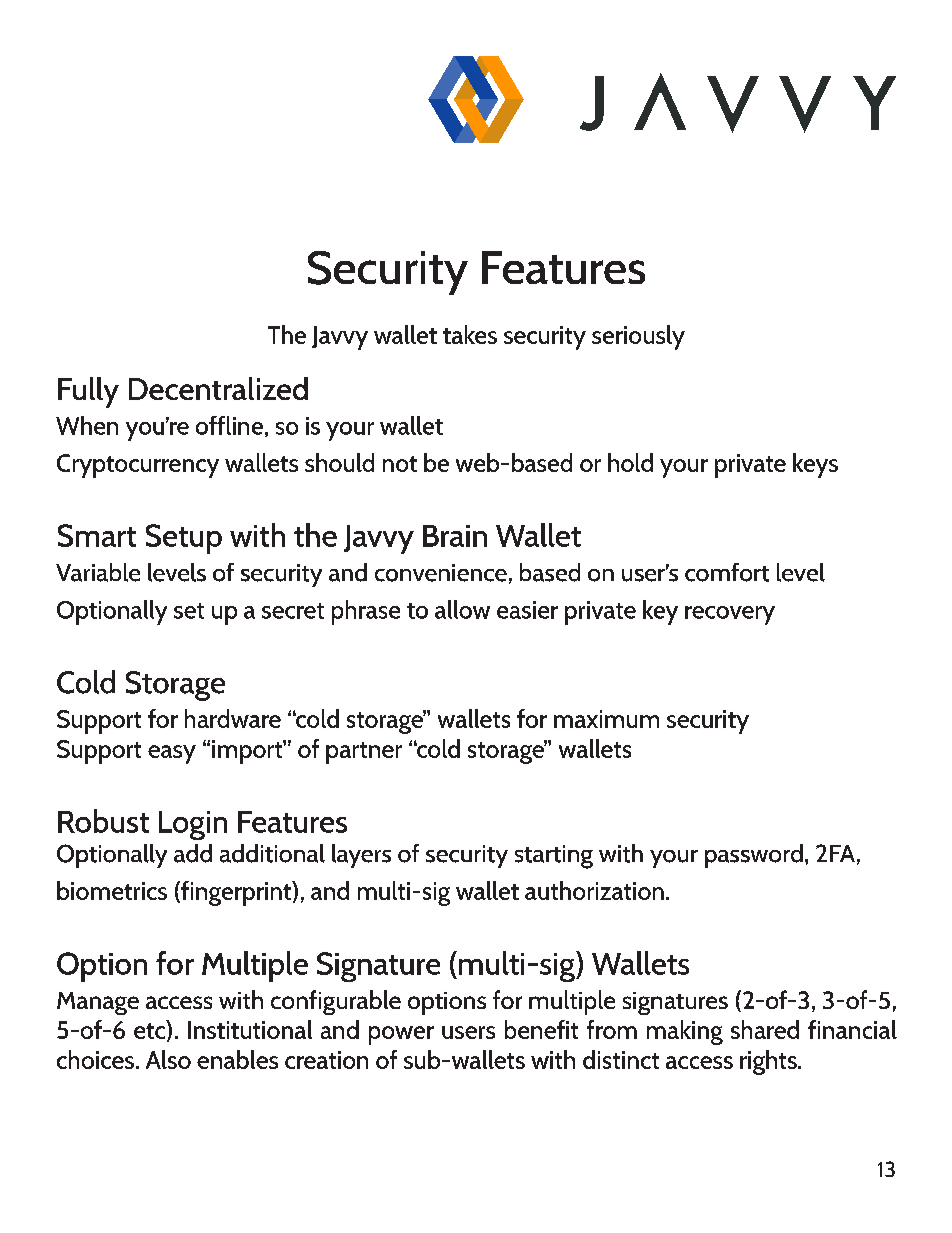 The height and width of the document is (1233, 952). What do you see at coordinates (168, 1059) in the document?
I see `Also` at bounding box center [168, 1059].
